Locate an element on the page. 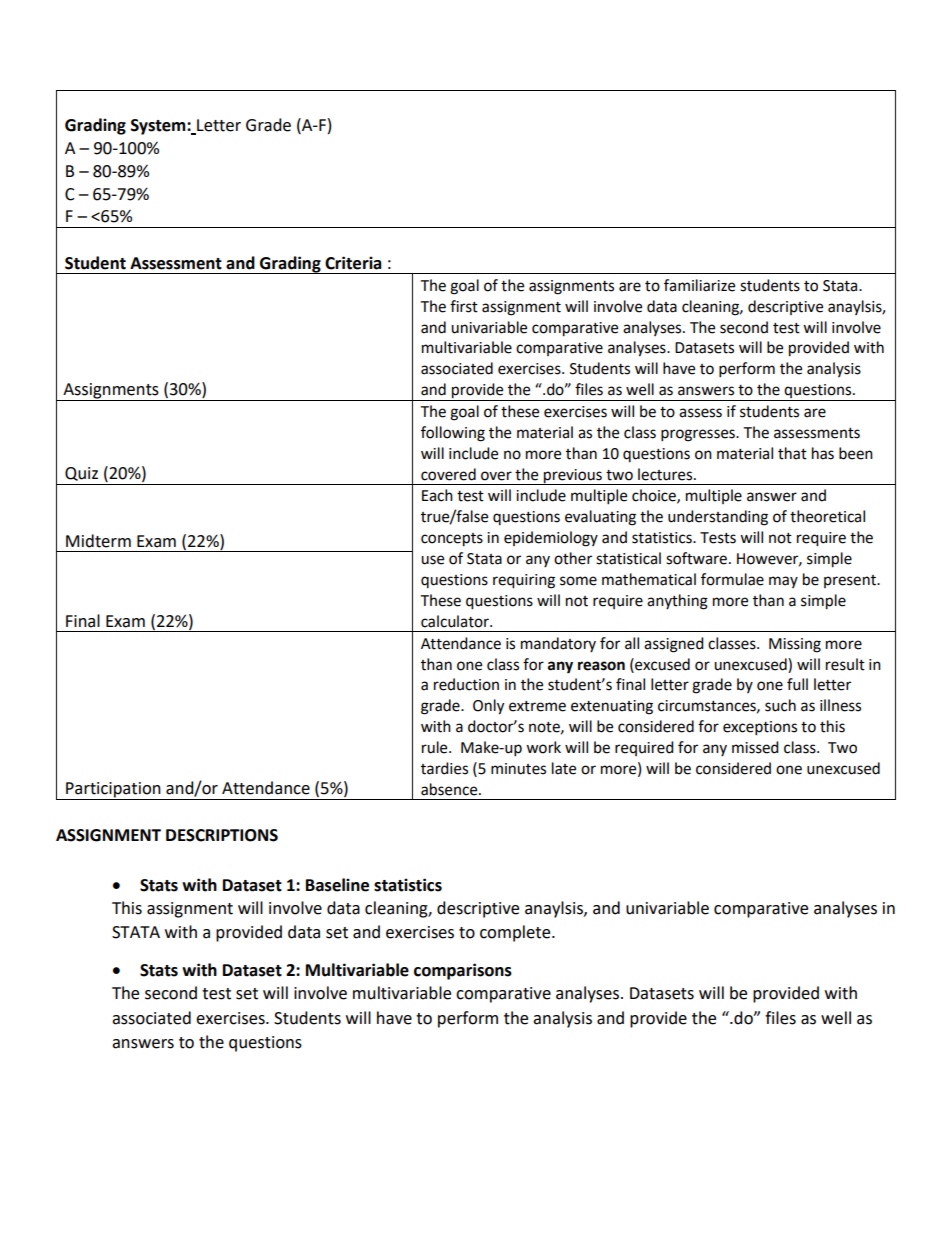  complete is located at coordinates (516, 933).
